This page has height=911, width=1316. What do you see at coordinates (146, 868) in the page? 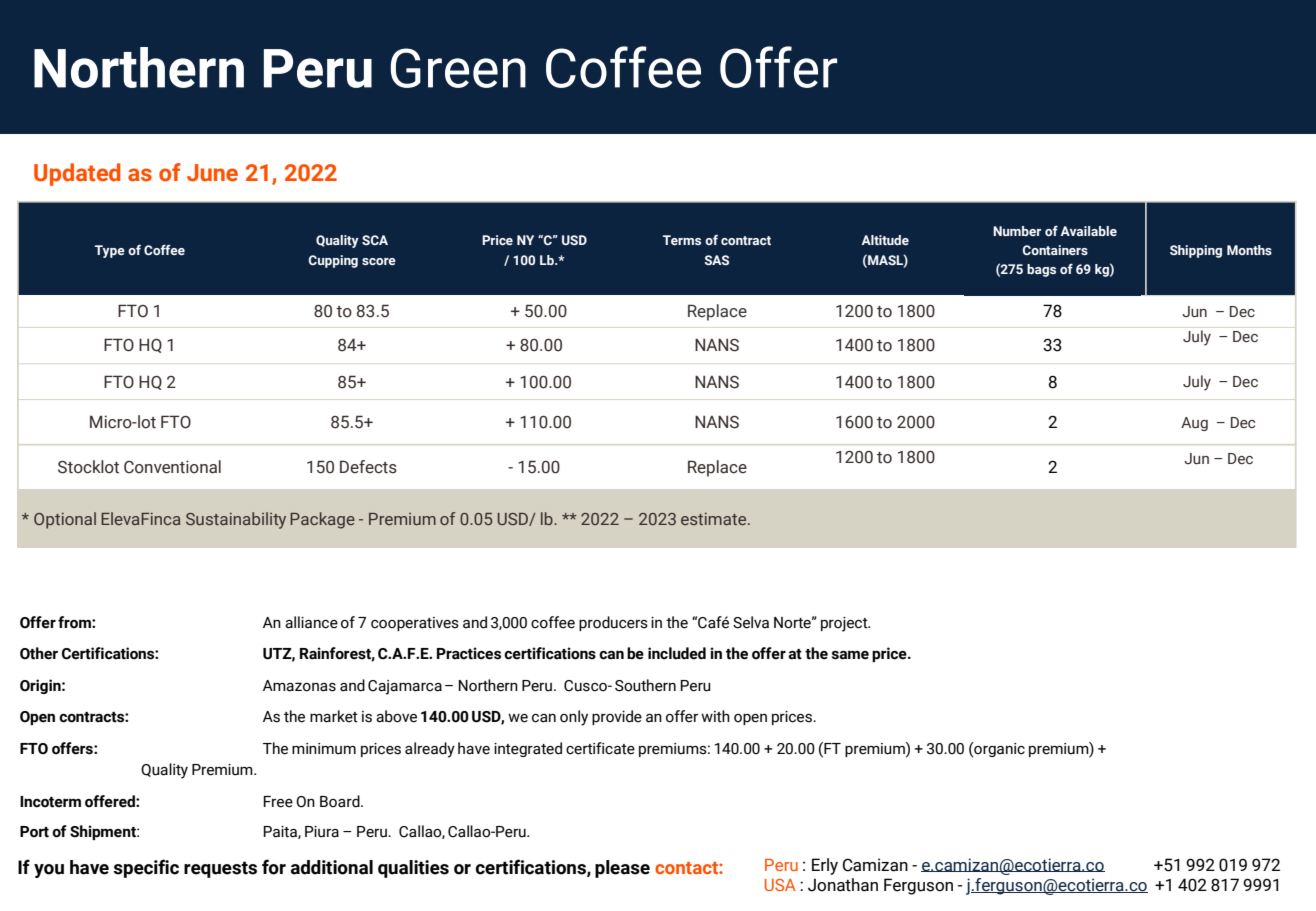
I see `specific` at bounding box center [146, 868].
